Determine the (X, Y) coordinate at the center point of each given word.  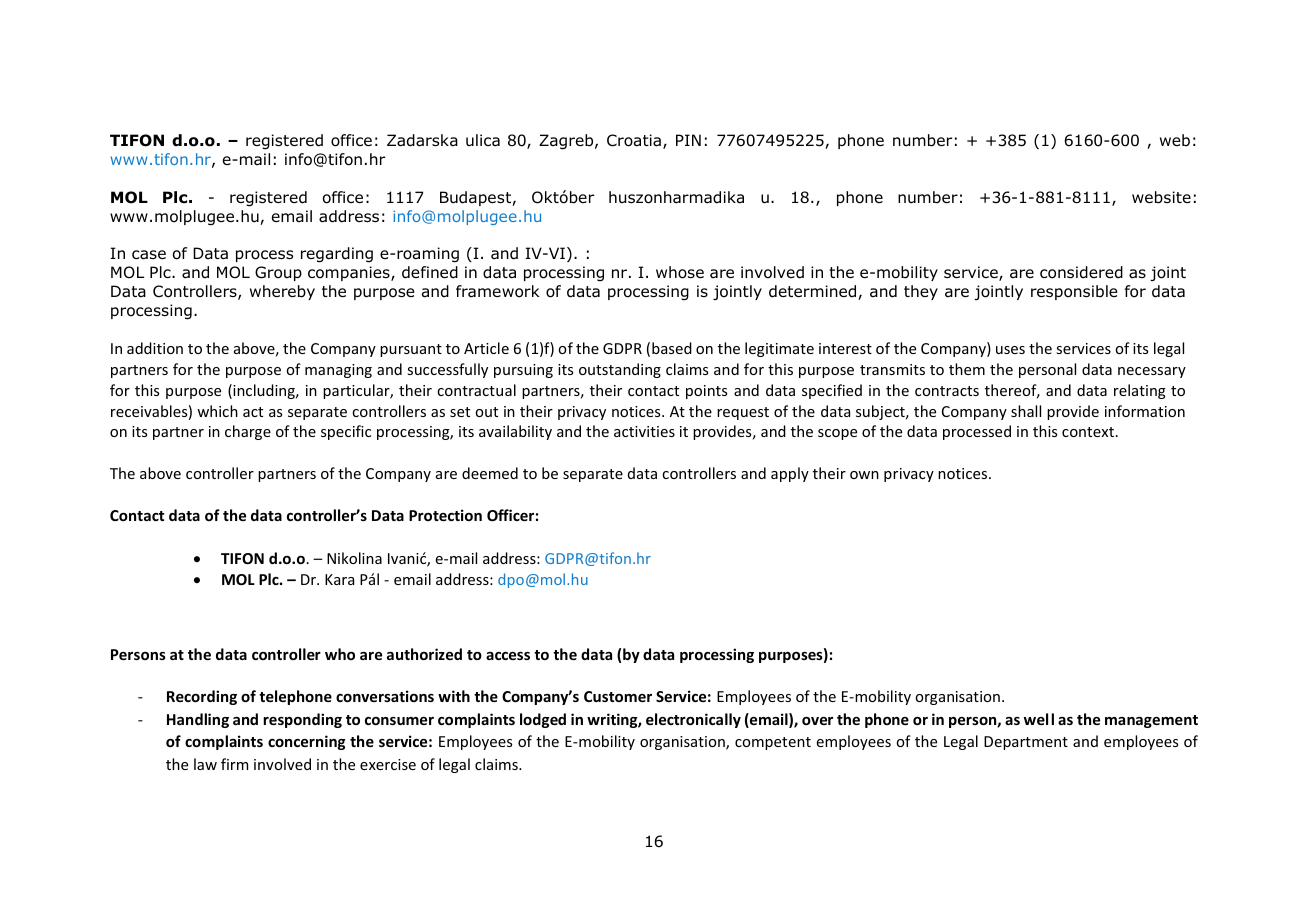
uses (1010, 350)
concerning (307, 742)
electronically (693, 720)
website (1161, 197)
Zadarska (422, 140)
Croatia (634, 140)
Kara (339, 579)
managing (338, 371)
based (672, 348)
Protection (445, 515)
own (864, 475)
